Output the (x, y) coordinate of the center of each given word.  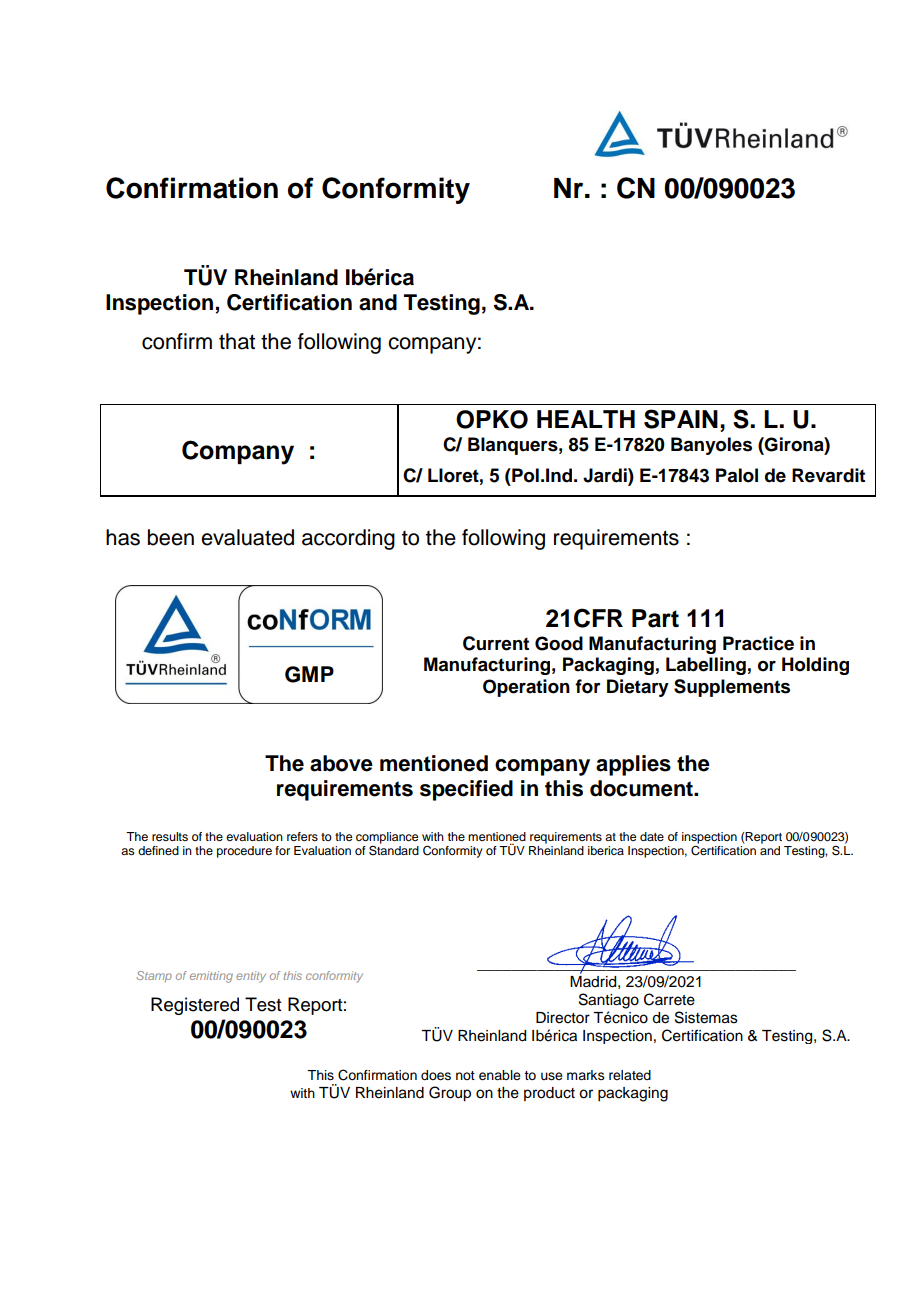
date (652, 836)
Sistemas (706, 1017)
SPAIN (681, 419)
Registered (195, 1006)
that (237, 341)
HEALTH (586, 419)
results (170, 836)
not (465, 1075)
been (171, 537)
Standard (394, 850)
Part (655, 618)
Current (496, 643)
